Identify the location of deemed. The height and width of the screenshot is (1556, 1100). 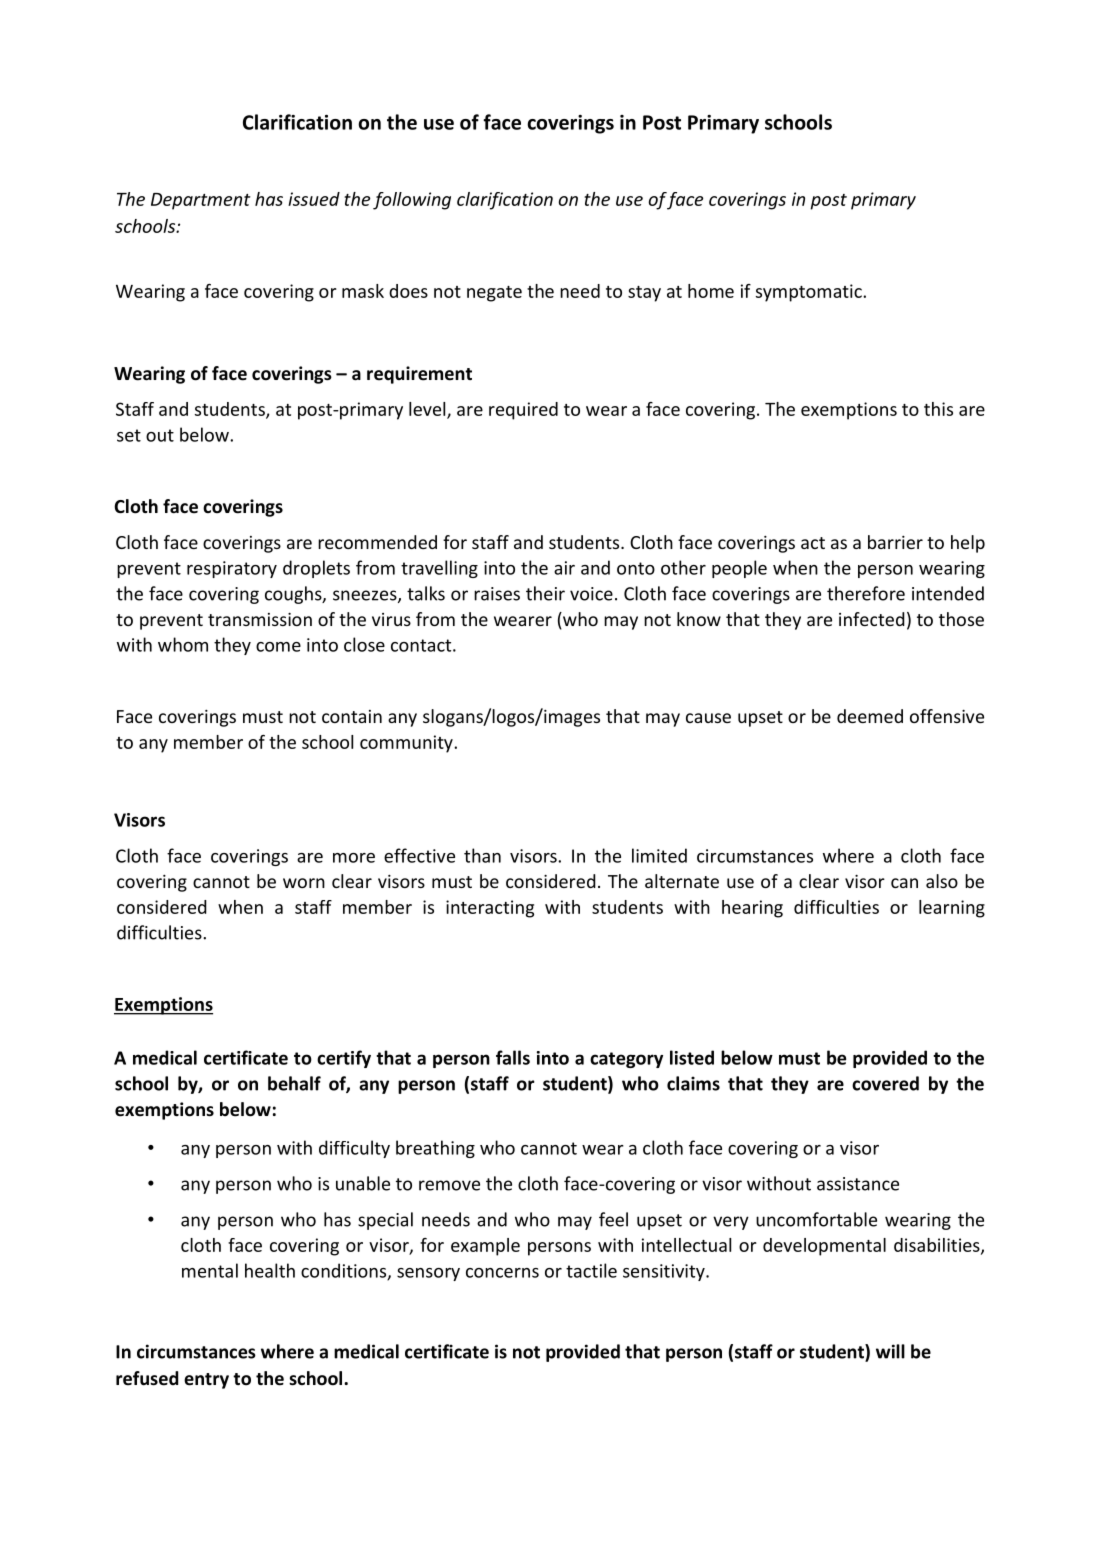
(870, 716).
